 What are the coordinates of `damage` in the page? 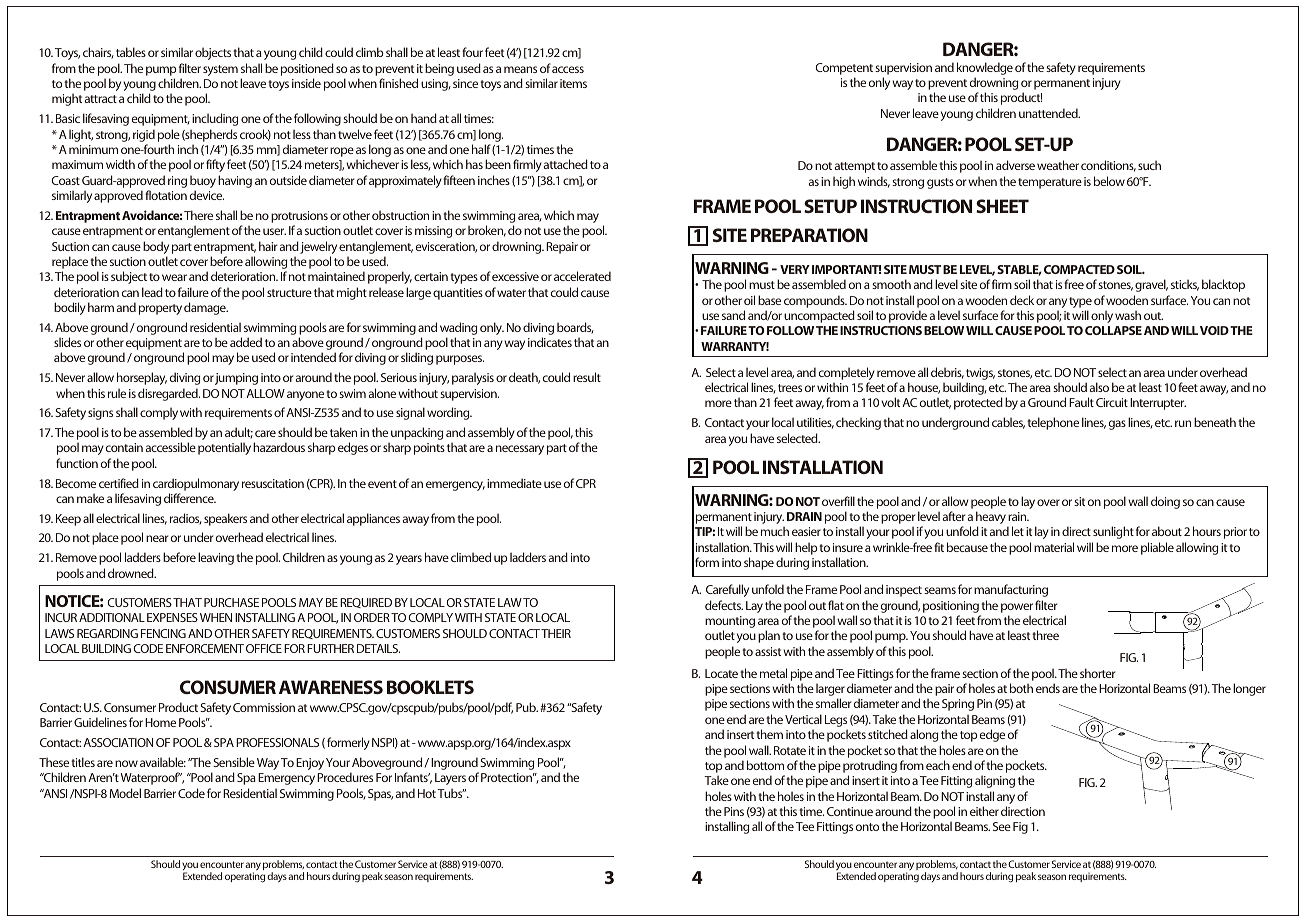 It's located at (206, 308).
